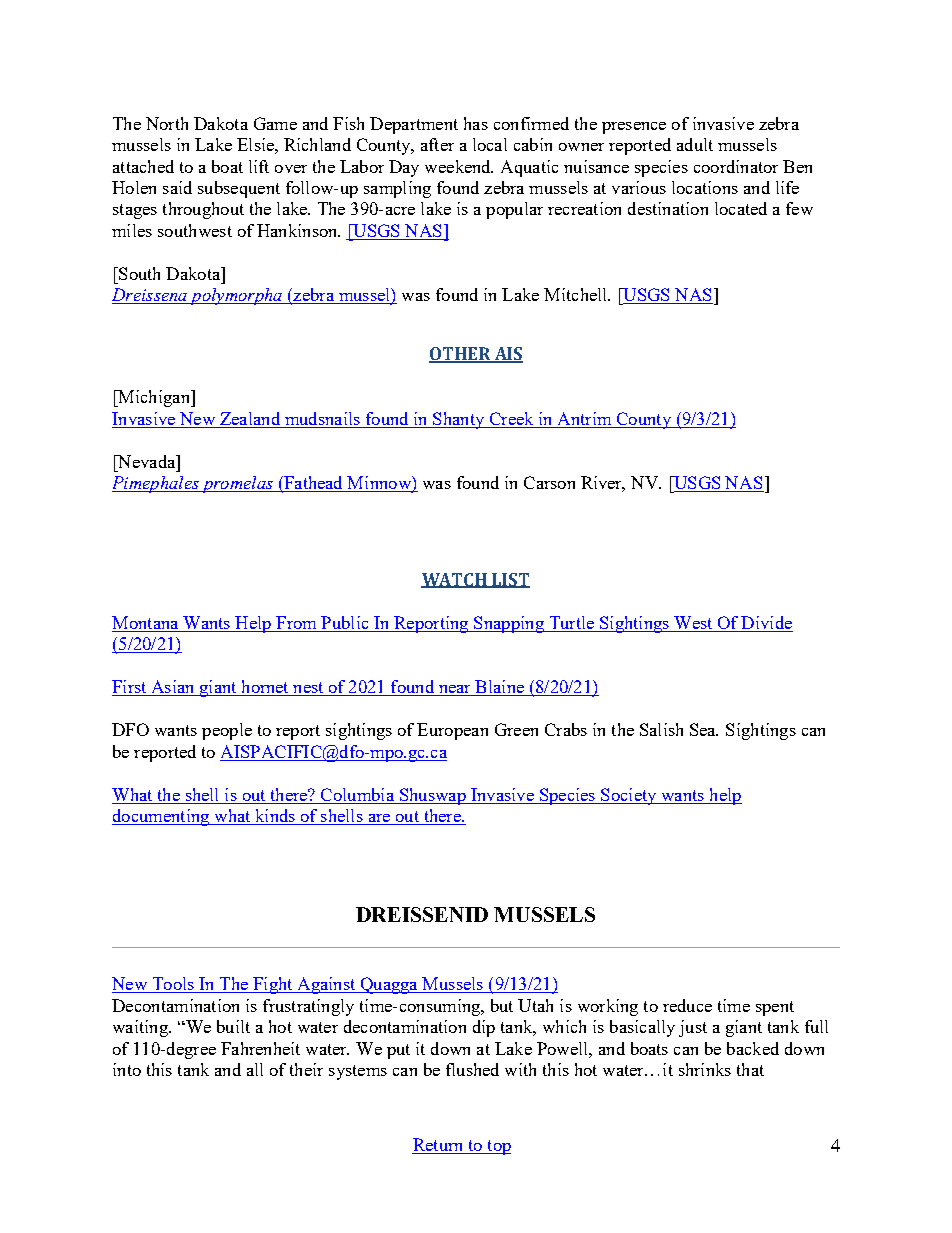  What do you see at coordinates (452, 731) in the screenshot?
I see `European` at bounding box center [452, 731].
